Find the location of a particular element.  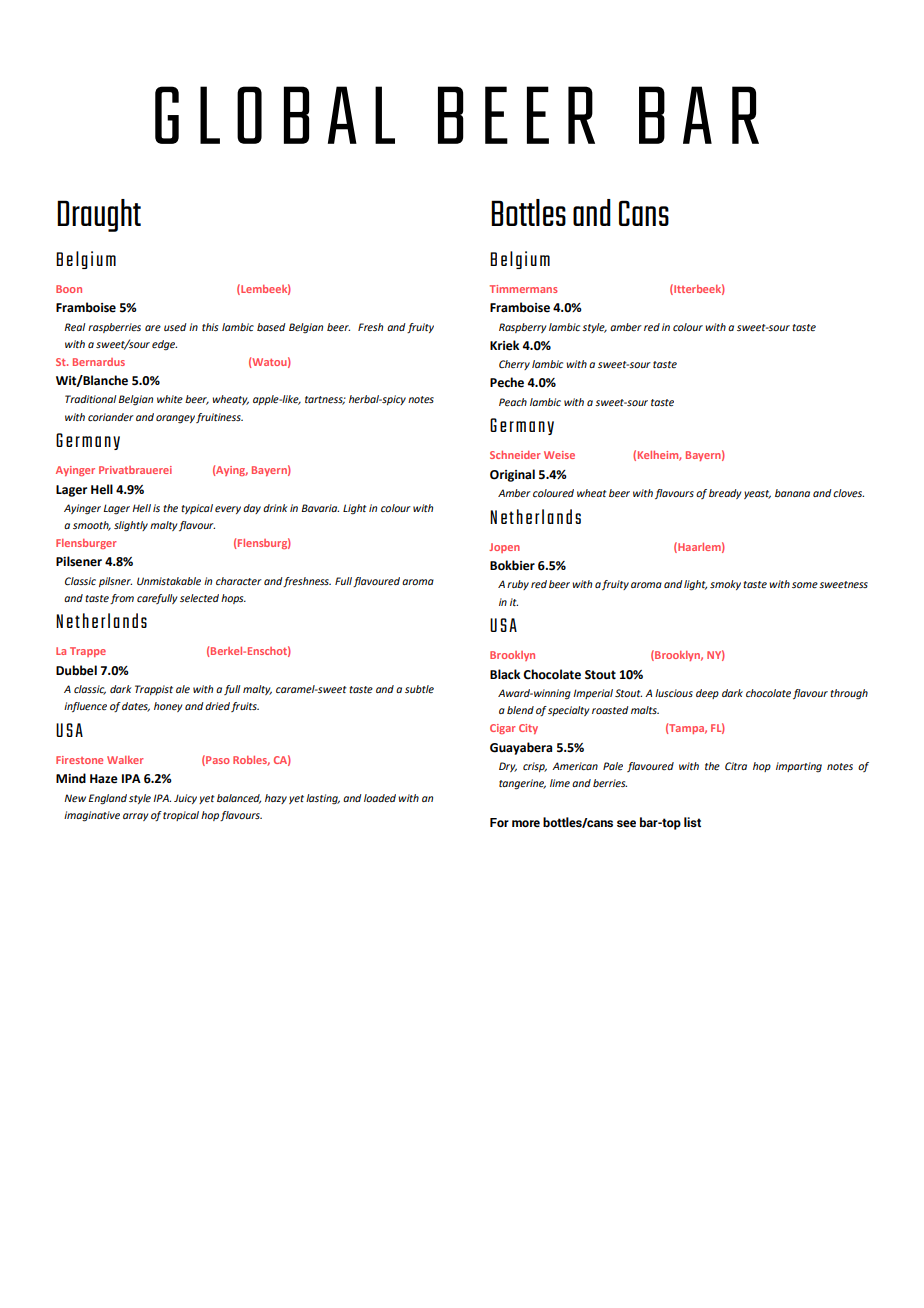

Schneider is located at coordinates (515, 455).
